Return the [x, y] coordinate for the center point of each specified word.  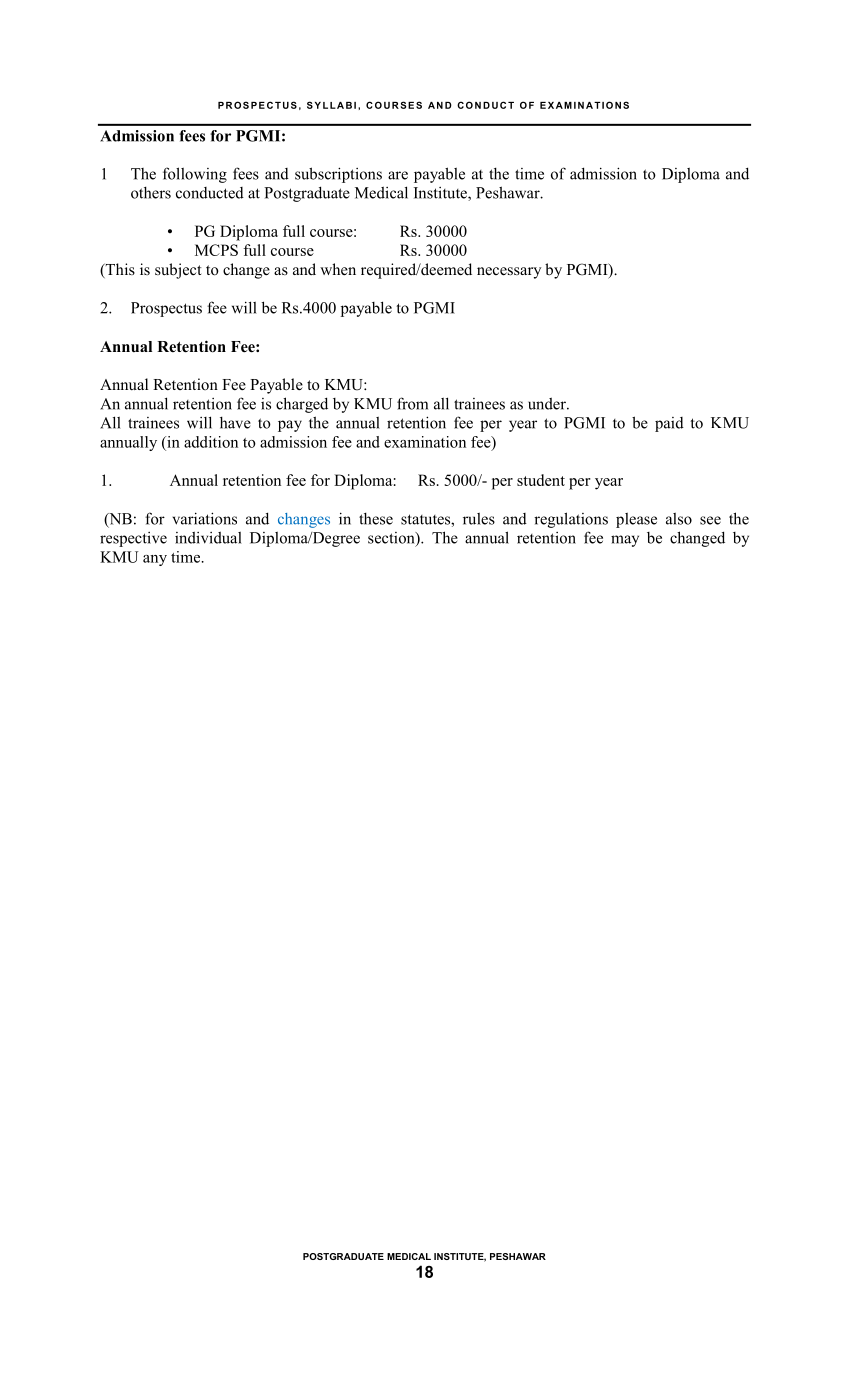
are [398, 175]
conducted [210, 193]
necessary [509, 273]
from [412, 403]
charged [302, 405]
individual [208, 537]
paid [669, 424]
